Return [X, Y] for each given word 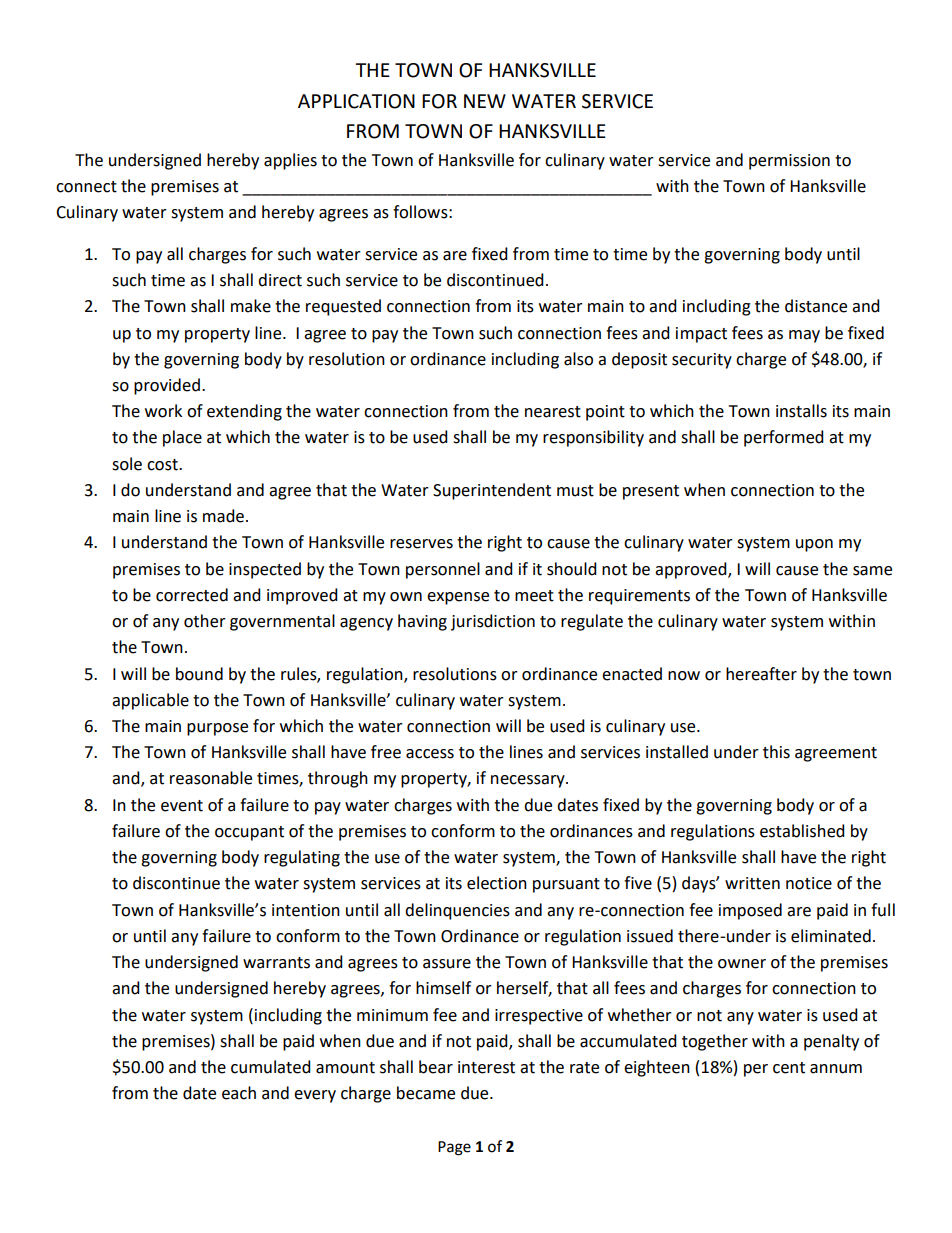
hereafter [761, 674]
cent [789, 1068]
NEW [485, 101]
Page [454, 1148]
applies [290, 161]
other [205, 621]
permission [789, 162]
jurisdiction [493, 622]
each [239, 1093]
